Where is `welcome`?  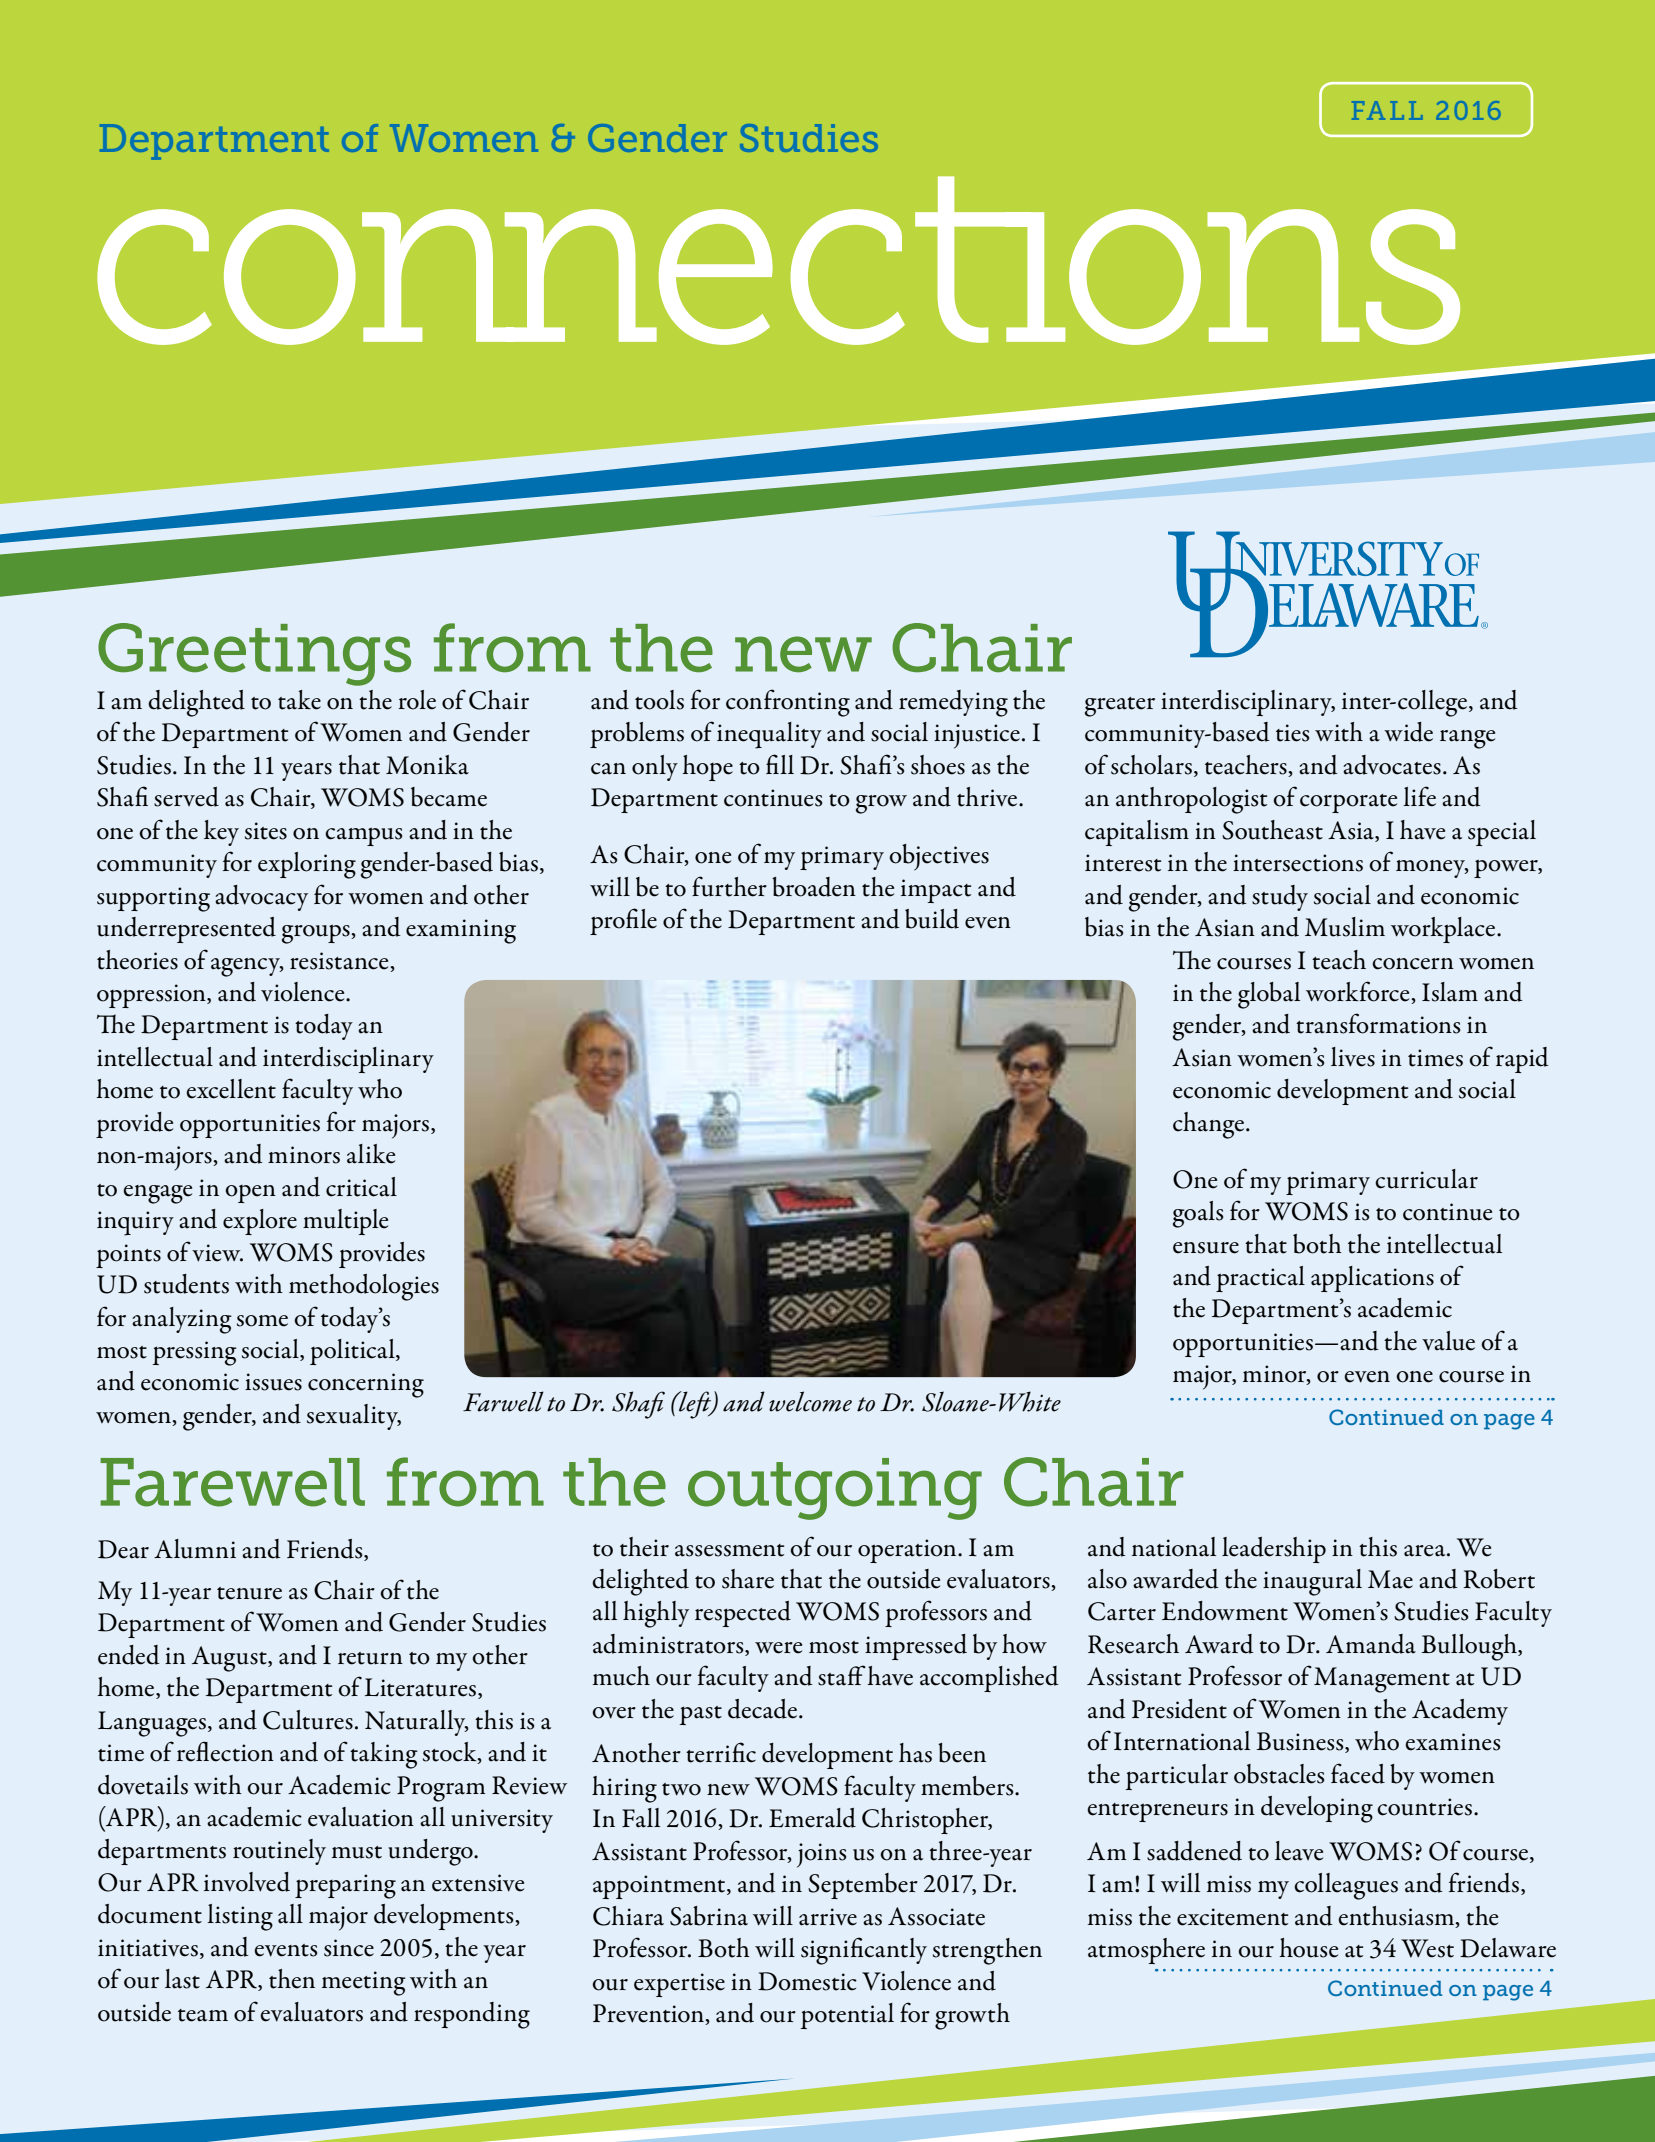 welcome is located at coordinates (810, 1401).
